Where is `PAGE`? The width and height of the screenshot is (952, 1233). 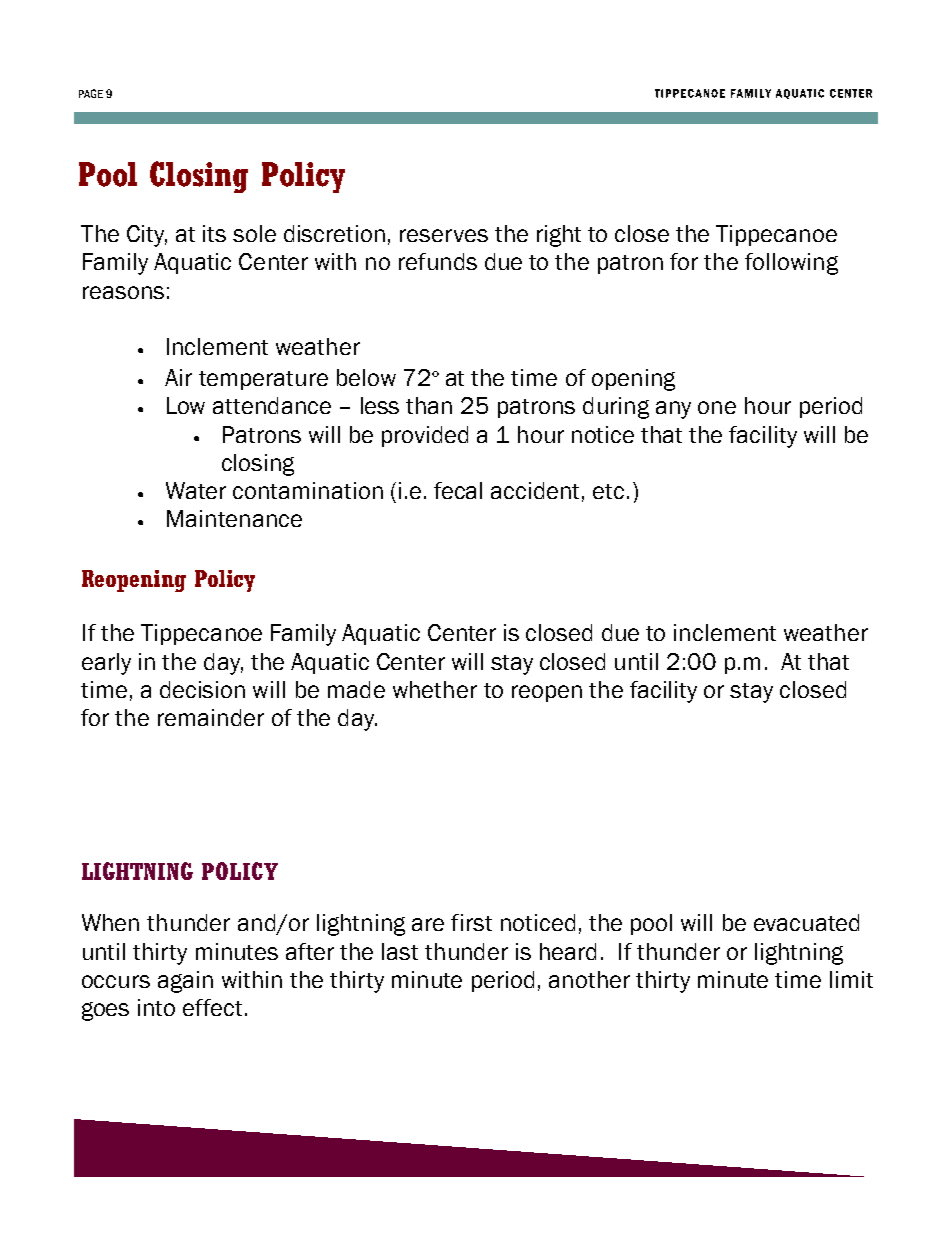
PAGE is located at coordinates (91, 93).
